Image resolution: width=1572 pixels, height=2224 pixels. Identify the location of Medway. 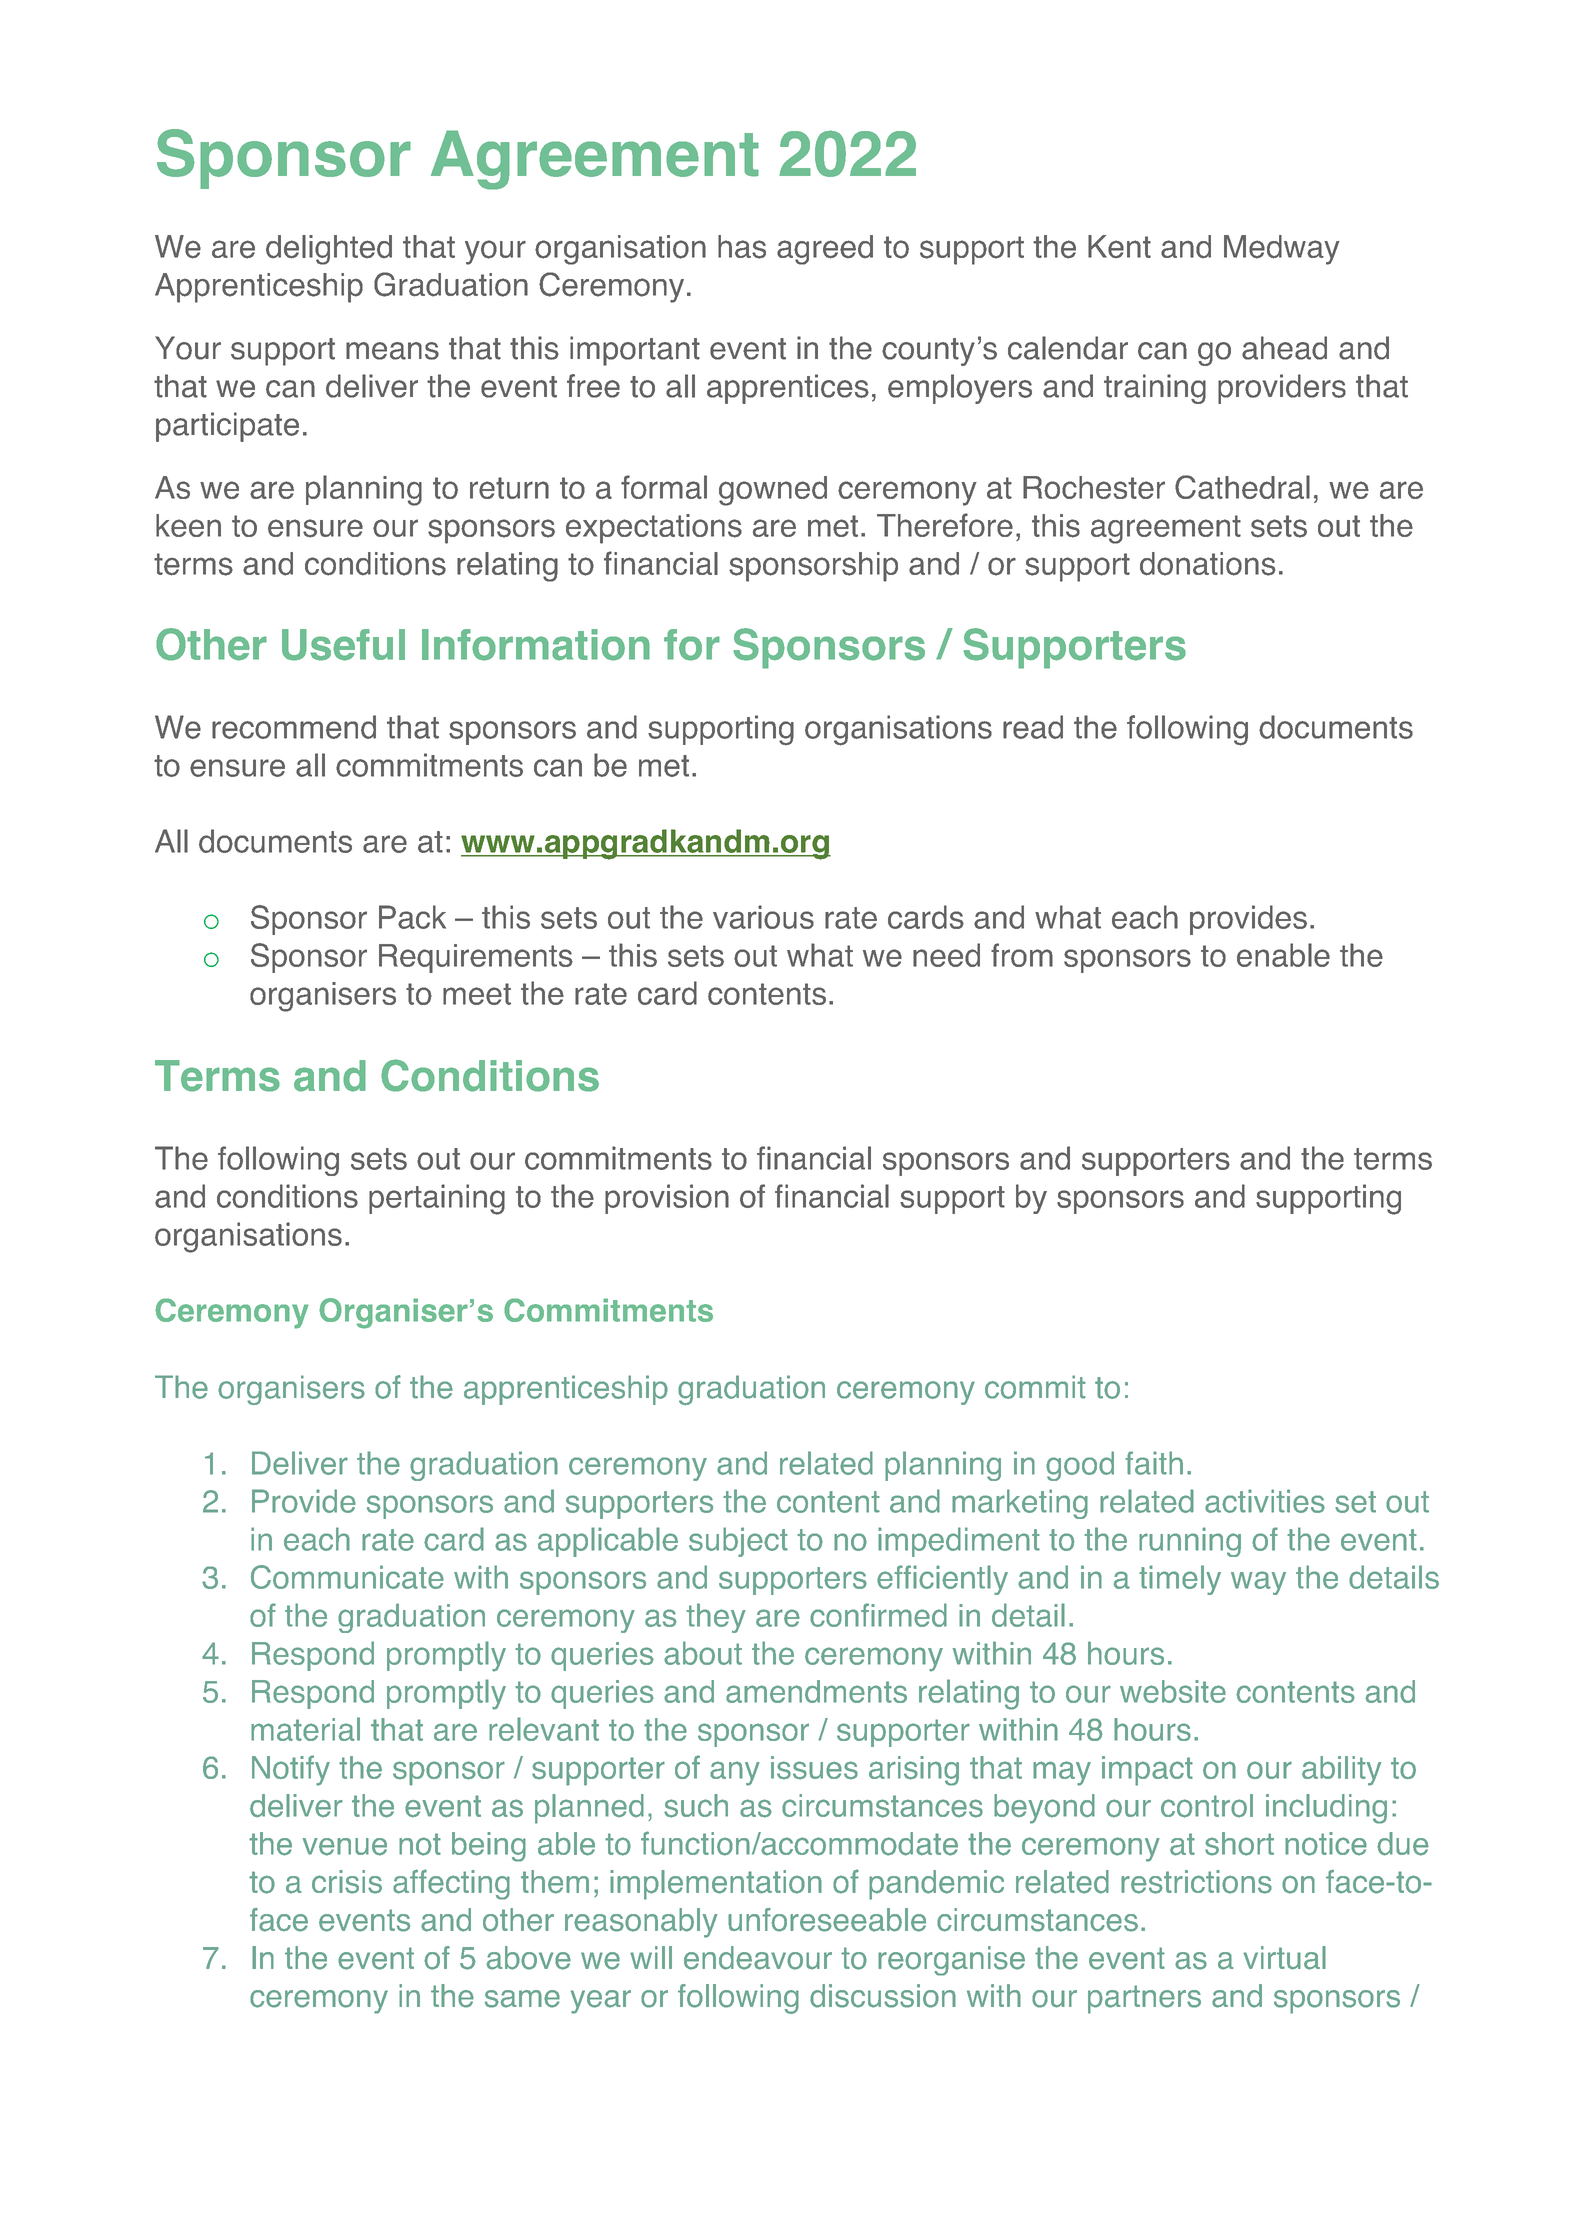
(1282, 250).
